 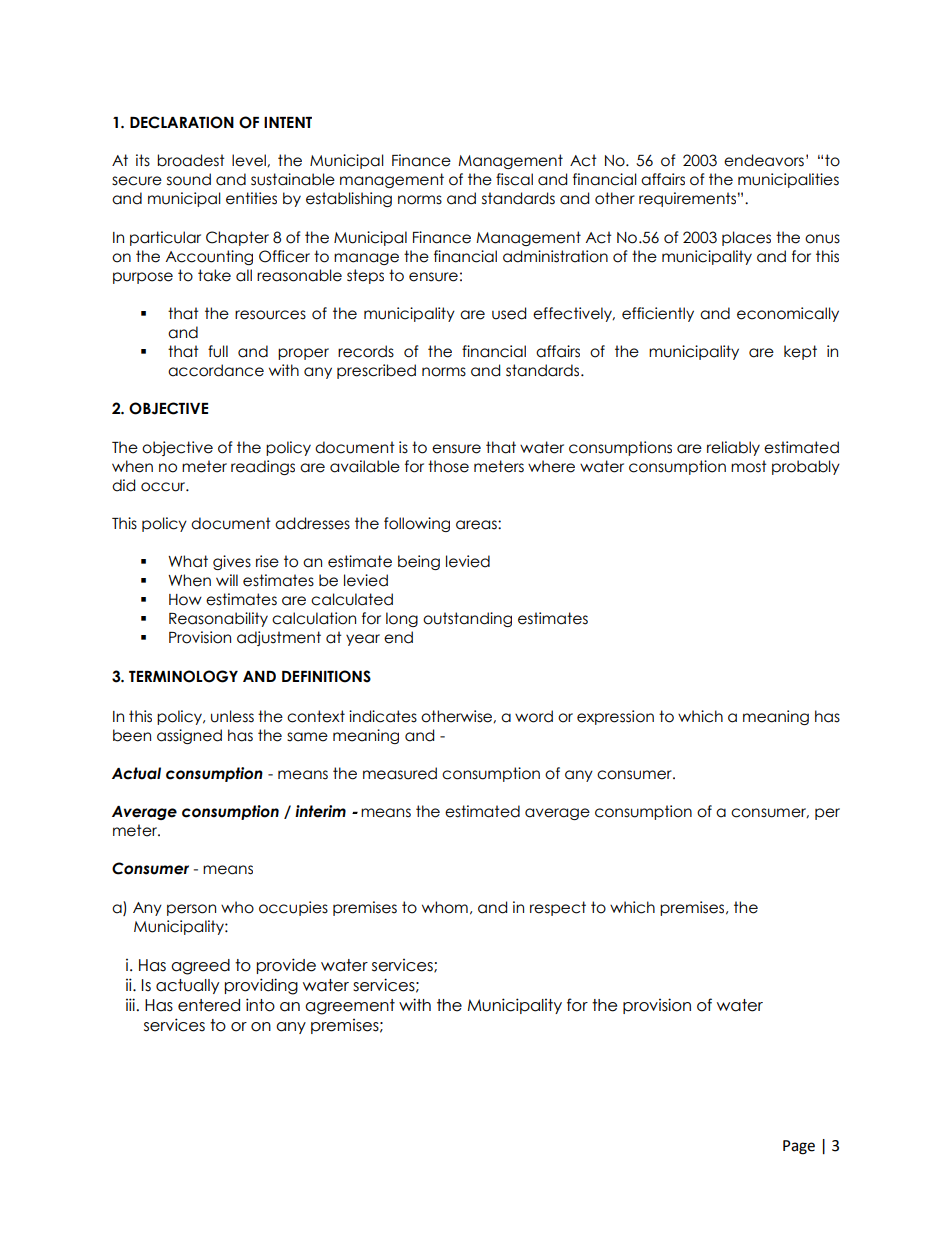 What do you see at coordinates (350, 1007) in the document?
I see `agreement` at bounding box center [350, 1007].
